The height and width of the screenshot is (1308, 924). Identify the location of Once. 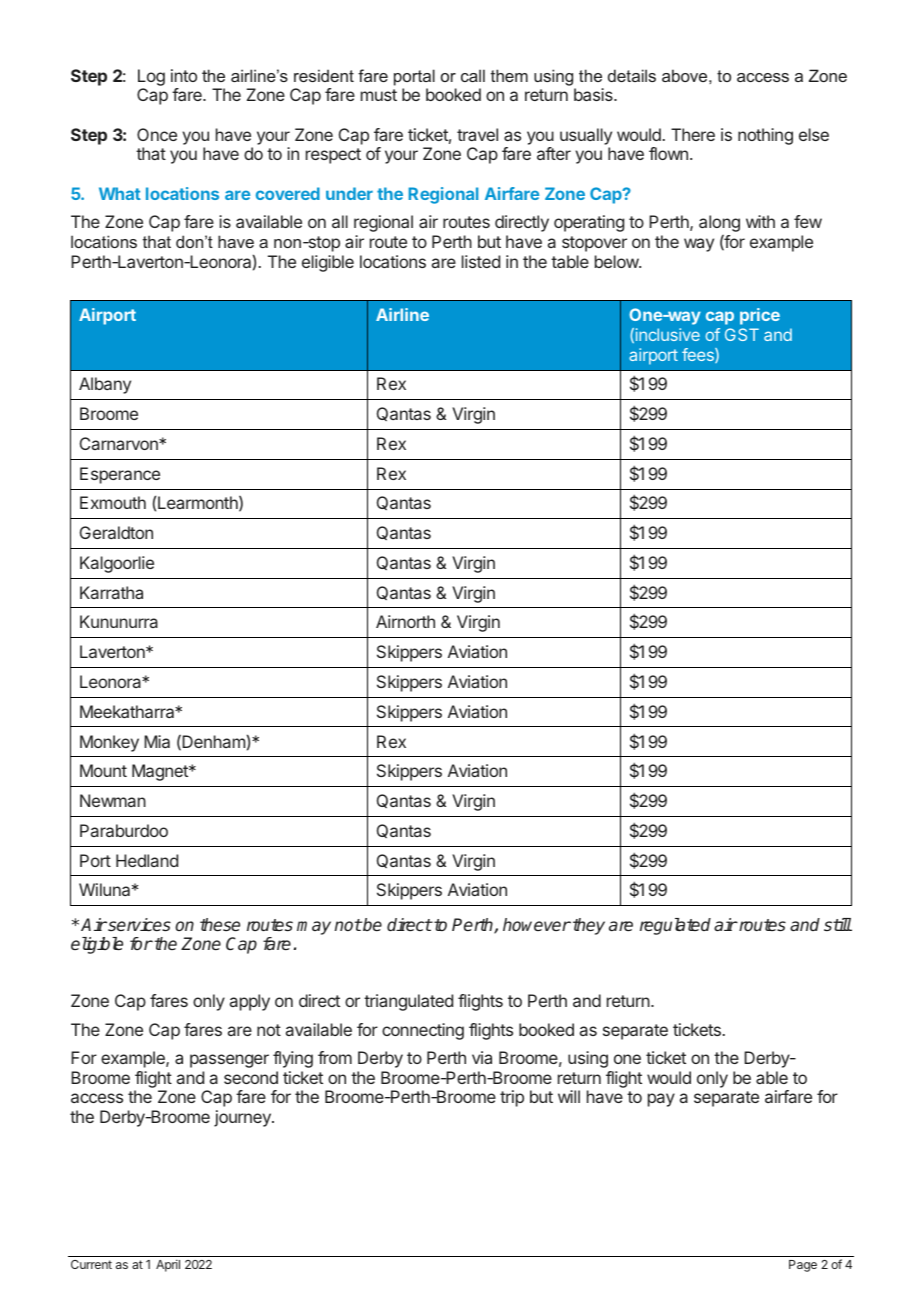
(157, 134).
